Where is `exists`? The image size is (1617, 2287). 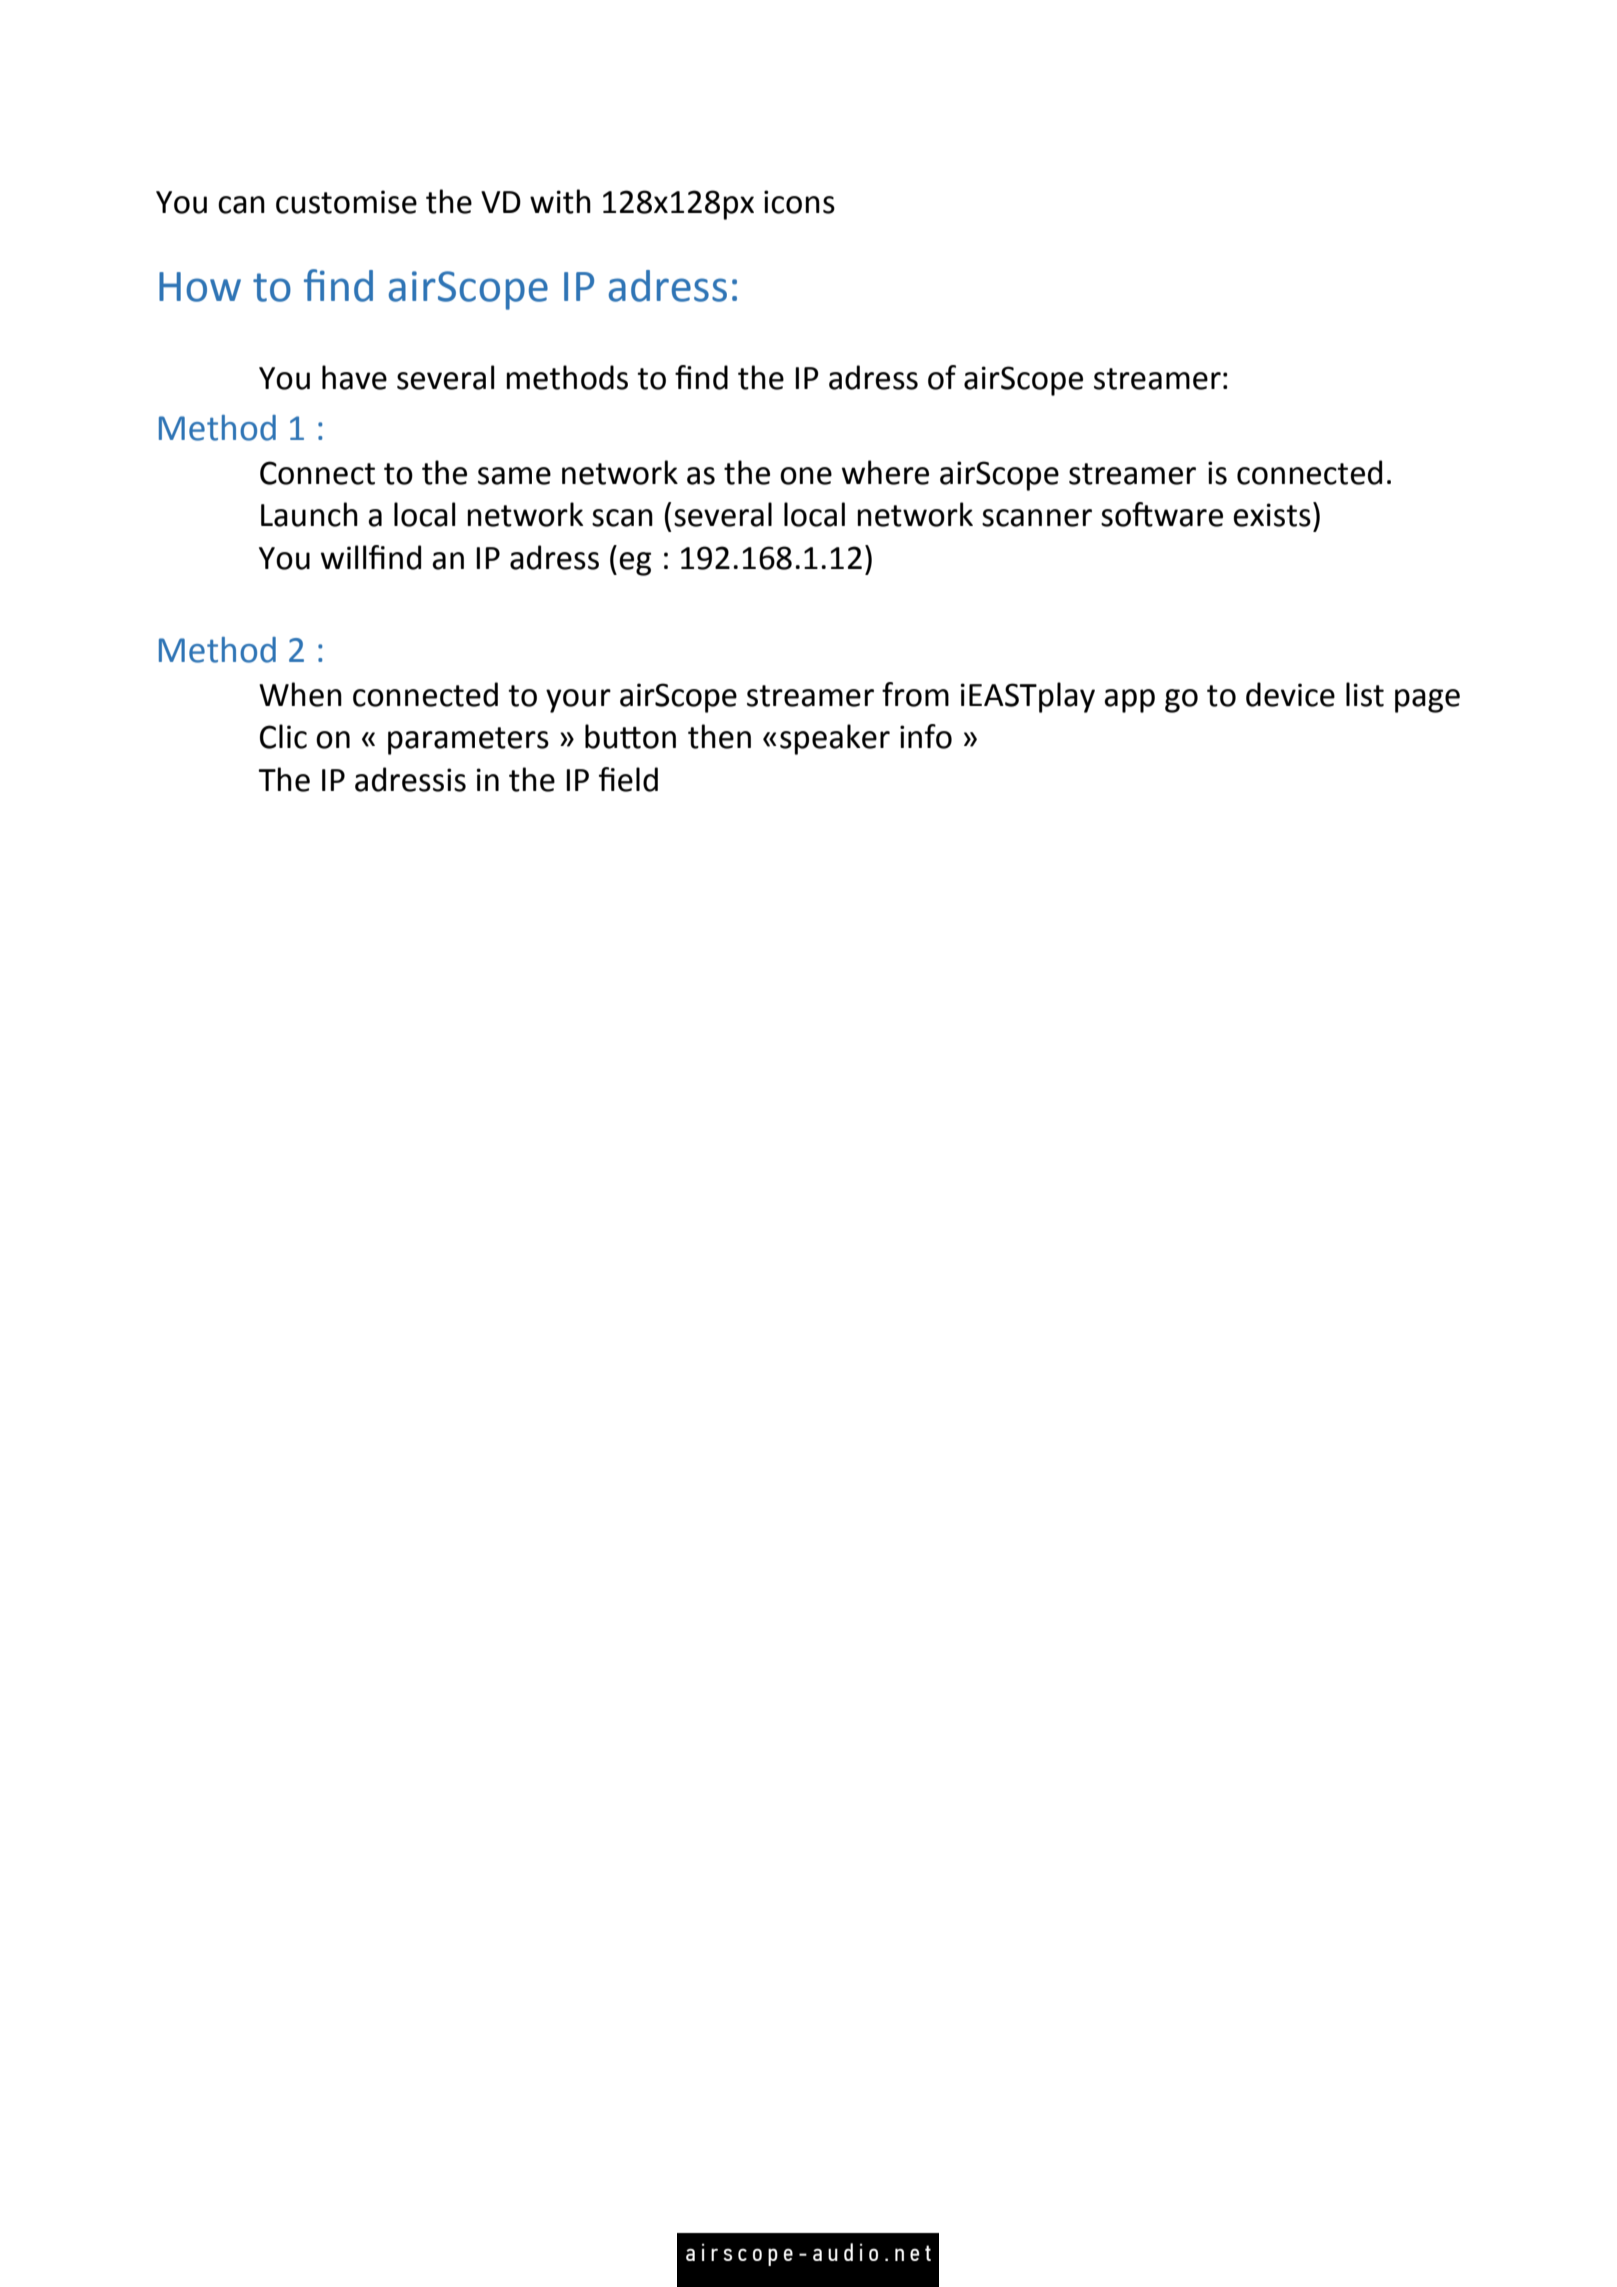
exists is located at coordinates (1272, 515).
